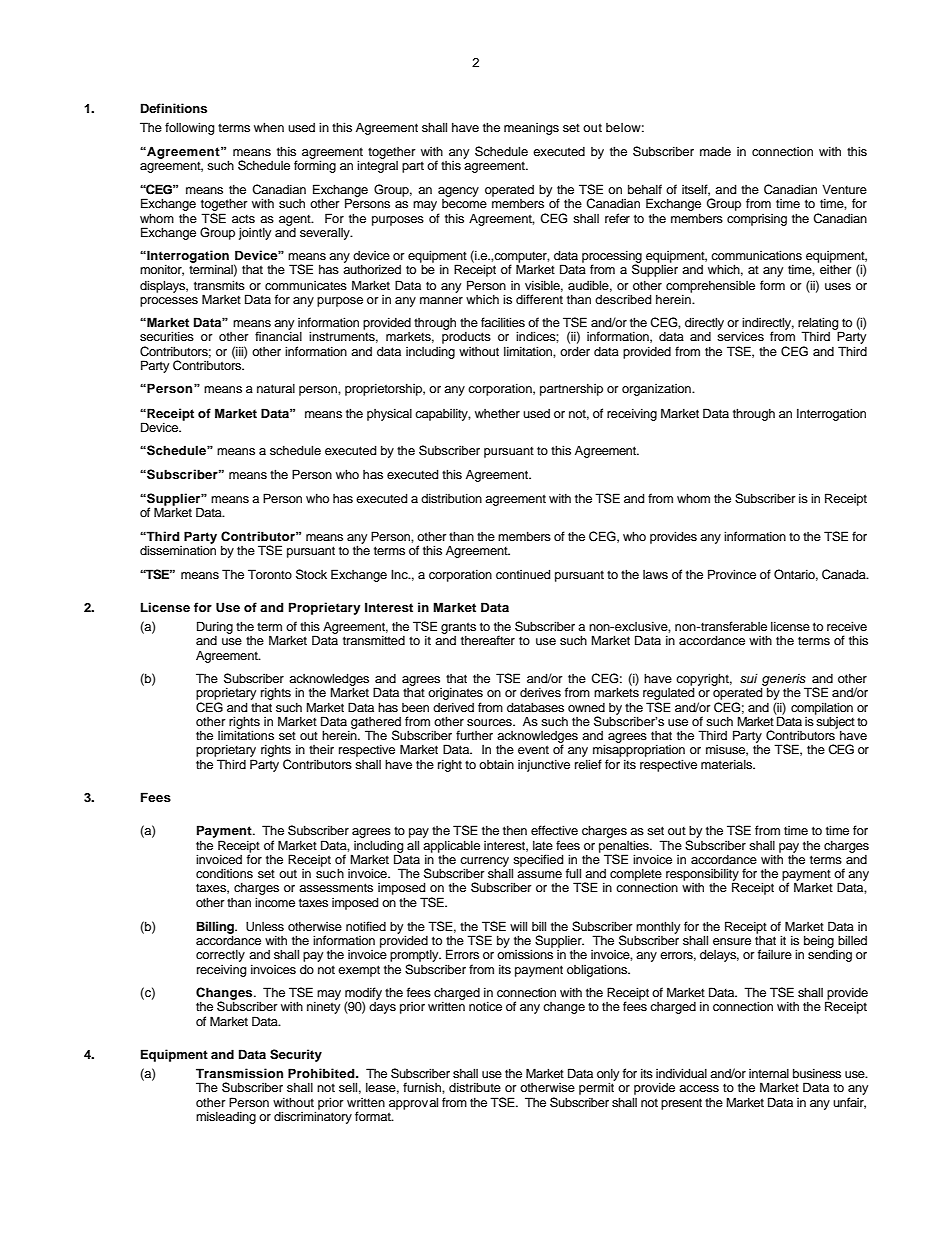 This screenshot has height=1233, width=952. Describe the element at coordinates (702, 875) in the screenshot. I see `responsibility` at that location.
